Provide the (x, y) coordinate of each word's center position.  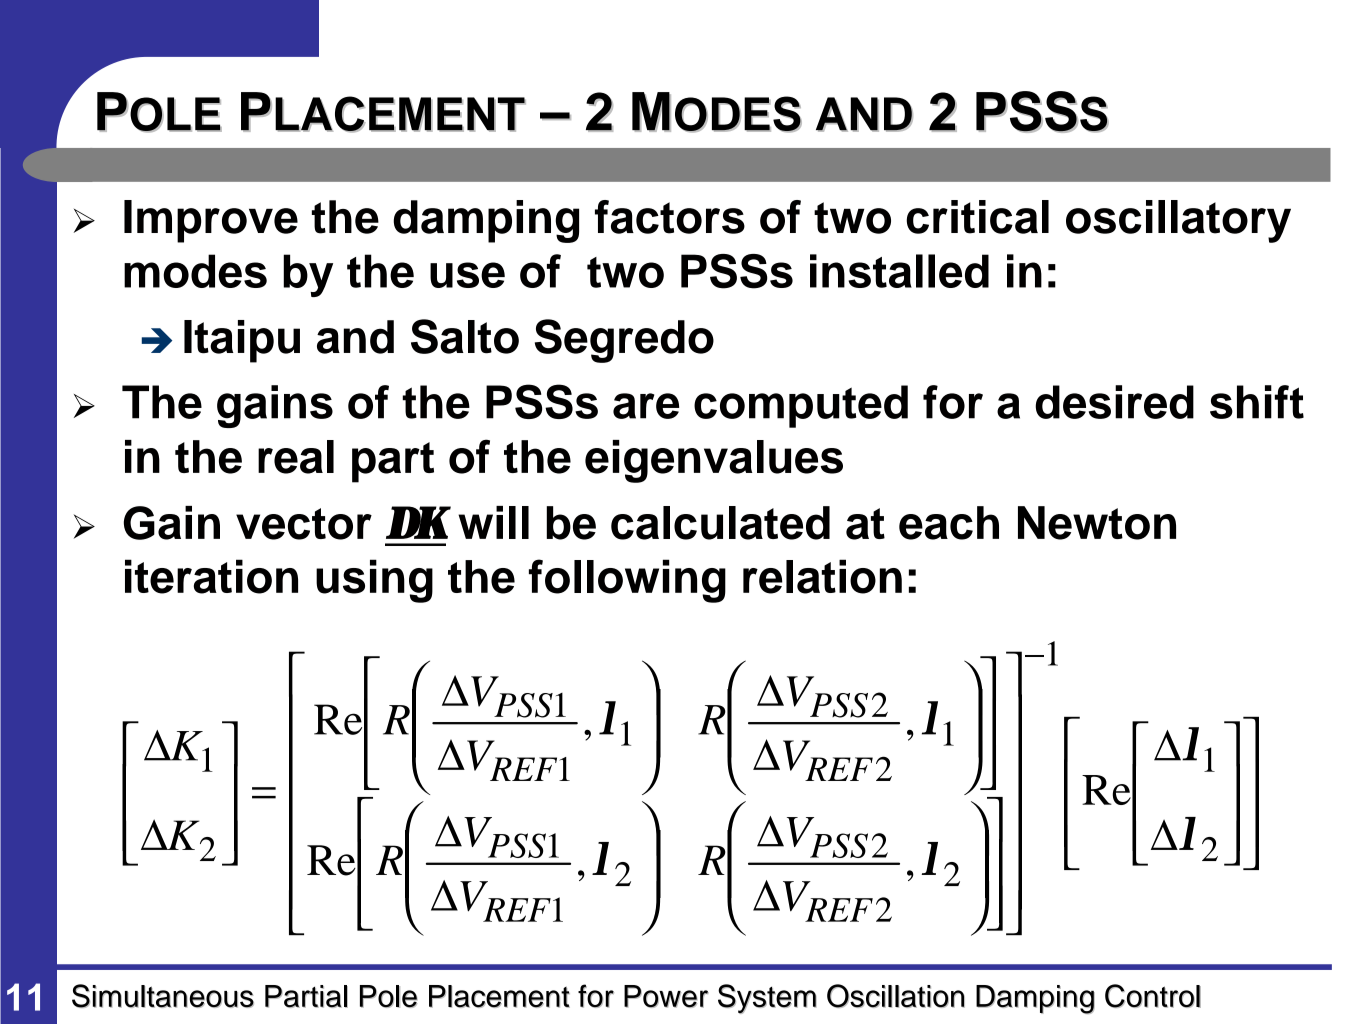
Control (1153, 996)
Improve (211, 221)
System (767, 999)
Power (666, 996)
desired (1114, 402)
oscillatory (1178, 221)
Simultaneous (163, 996)
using (374, 581)
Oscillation (896, 996)
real (296, 457)
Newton (1097, 523)
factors (670, 217)
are (646, 406)
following (627, 581)
